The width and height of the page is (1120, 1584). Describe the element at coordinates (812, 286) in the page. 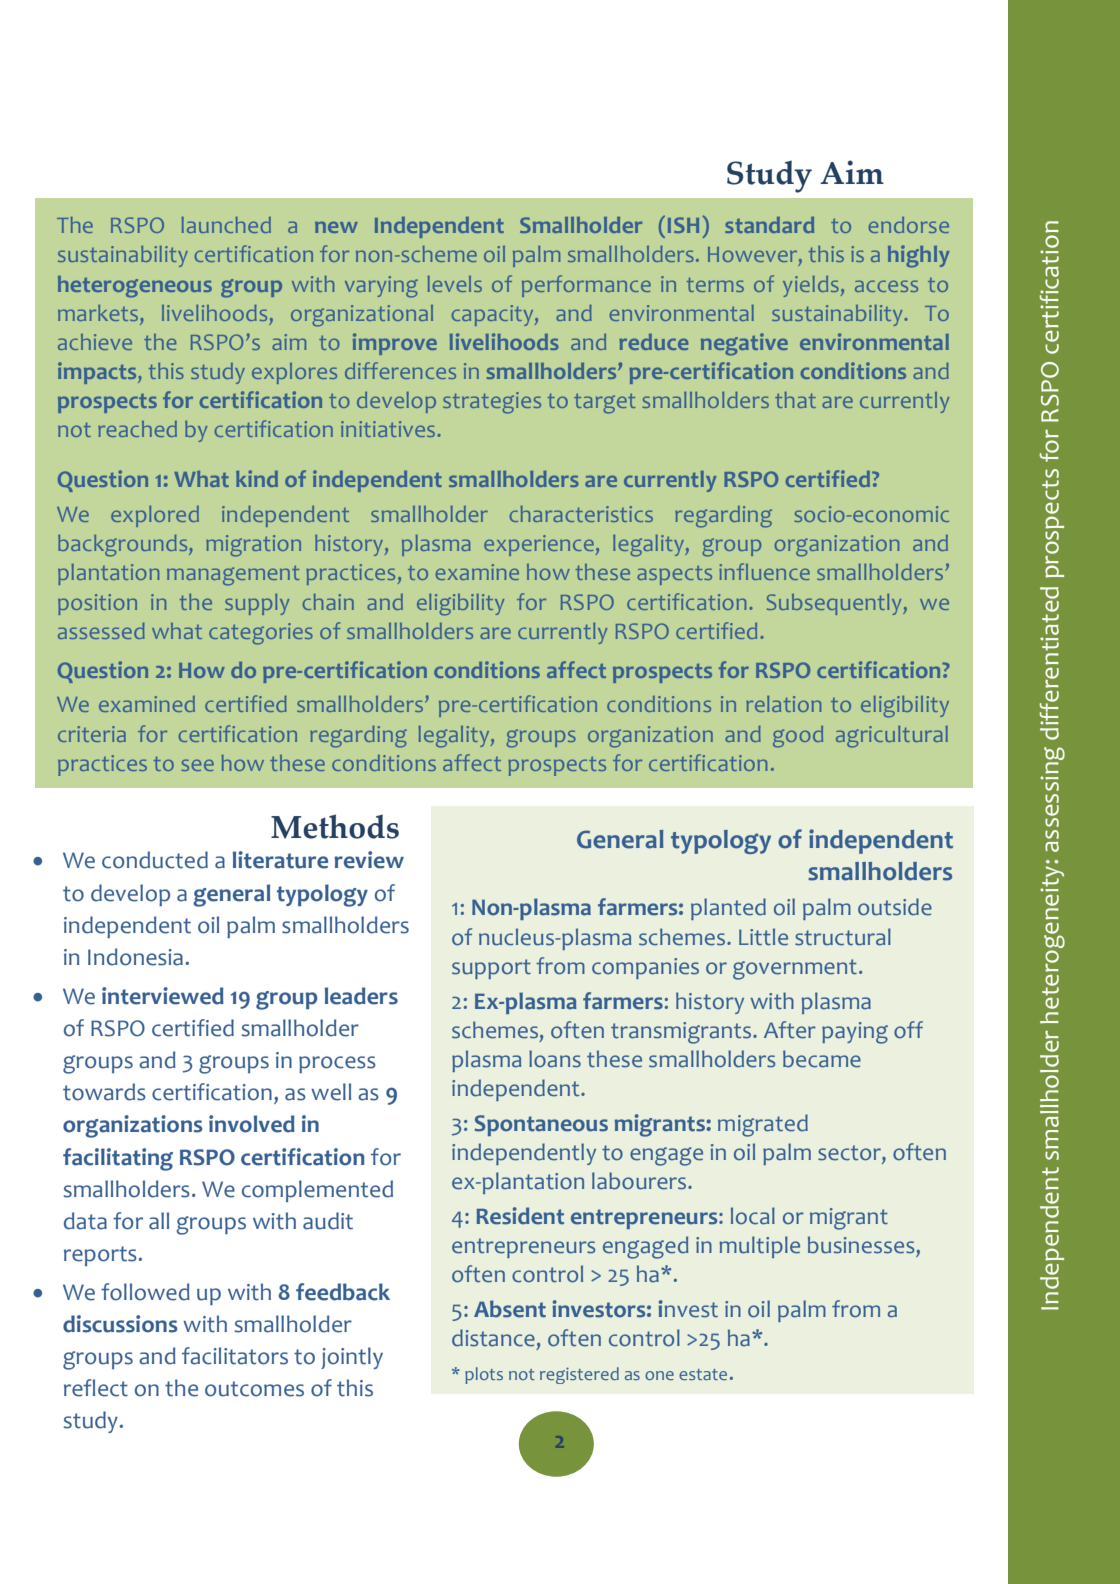

I see `yields` at that location.
